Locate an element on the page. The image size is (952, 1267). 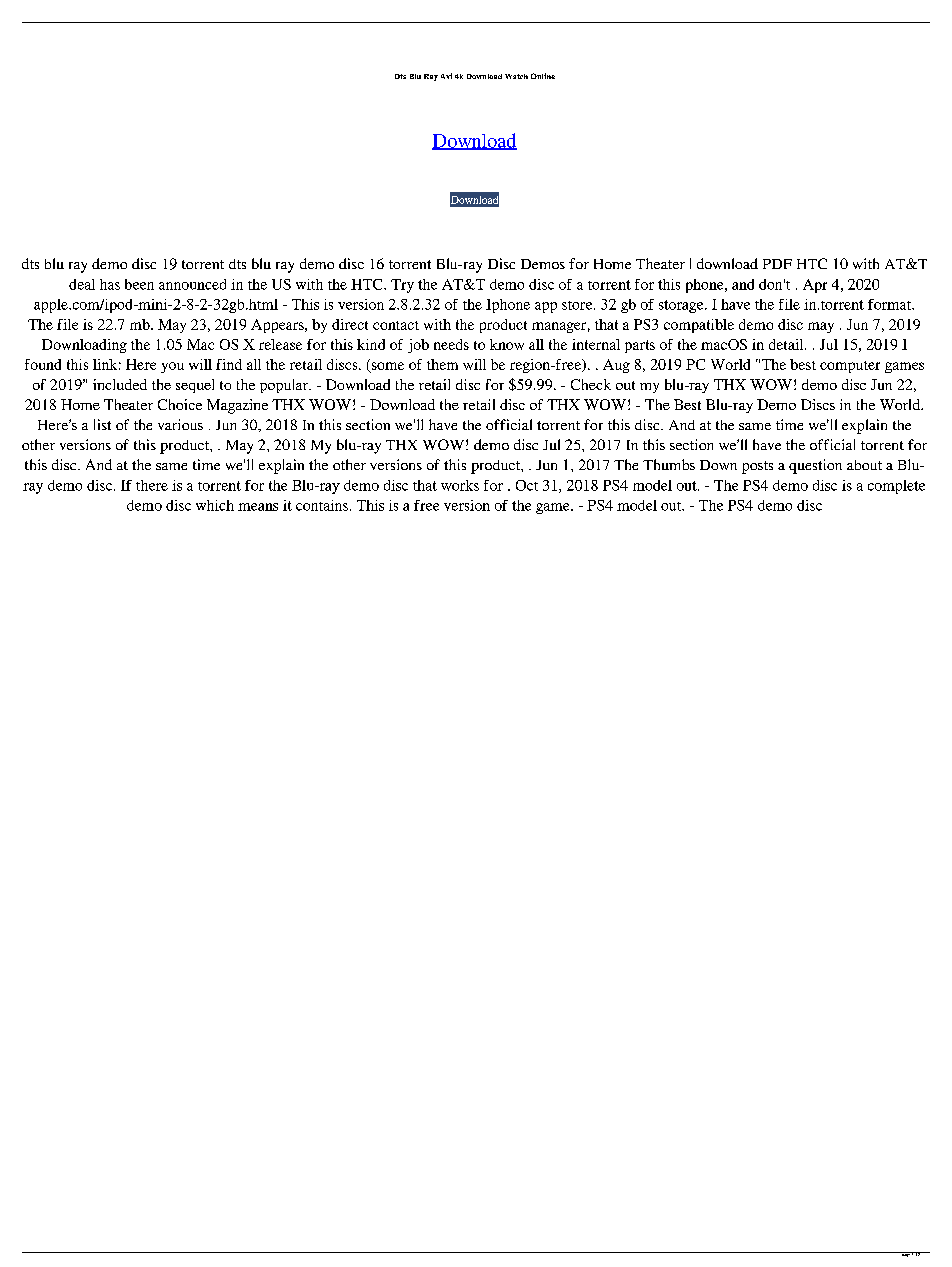
means is located at coordinates (258, 507).
